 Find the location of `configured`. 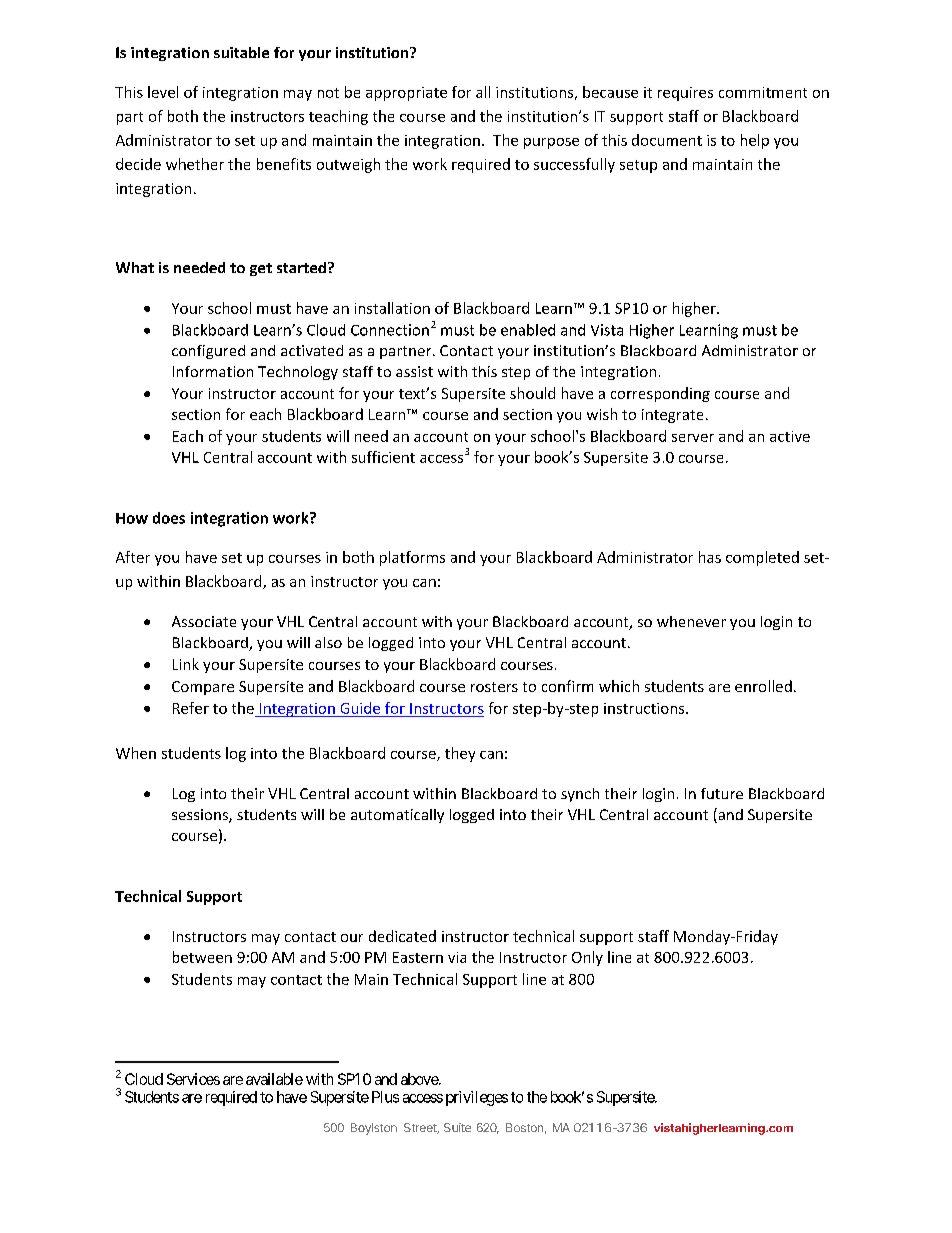

configured is located at coordinates (208, 352).
